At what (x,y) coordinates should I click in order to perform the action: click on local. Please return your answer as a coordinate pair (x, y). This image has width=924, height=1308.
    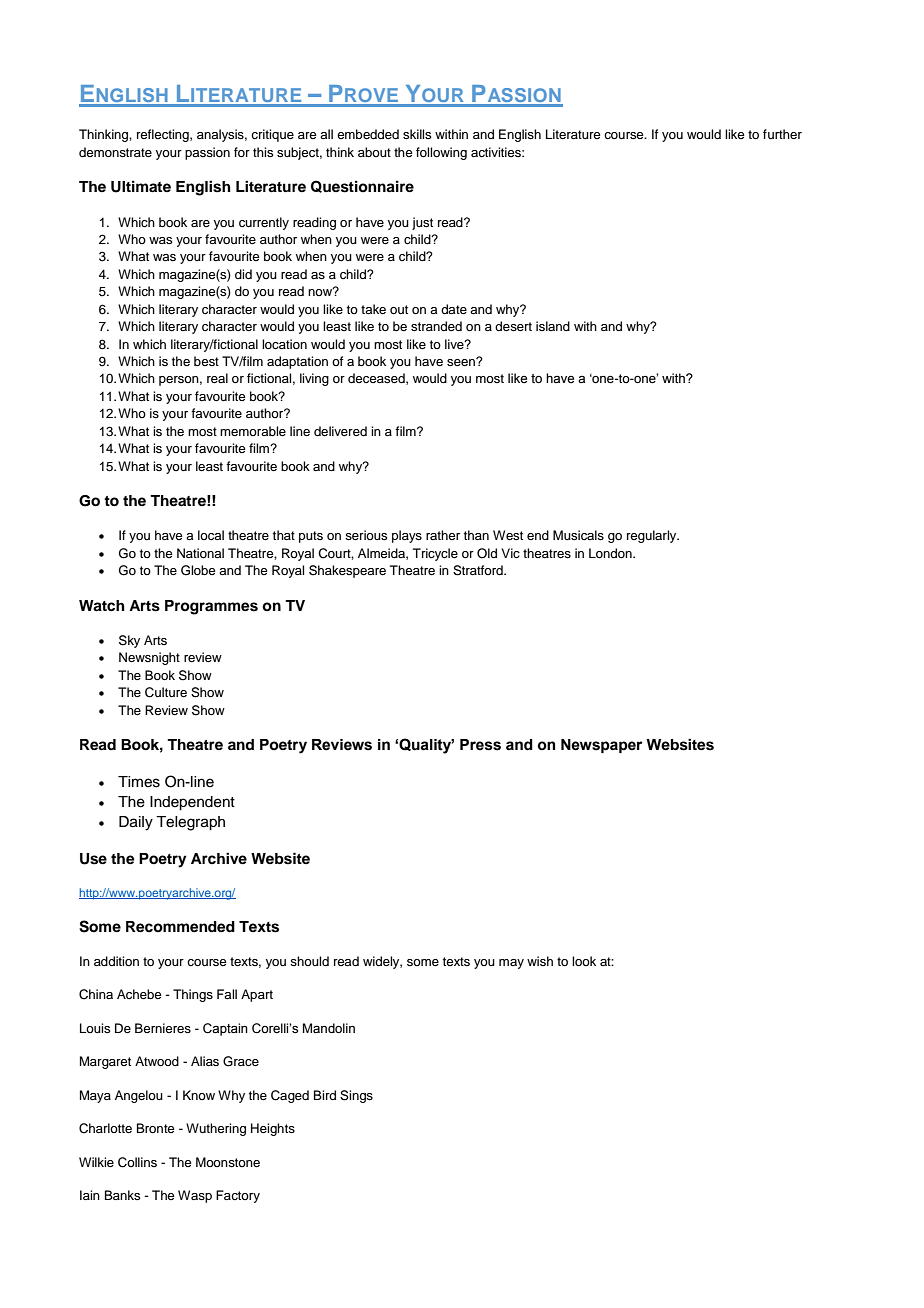
    Looking at the image, I should click on (211, 535).
